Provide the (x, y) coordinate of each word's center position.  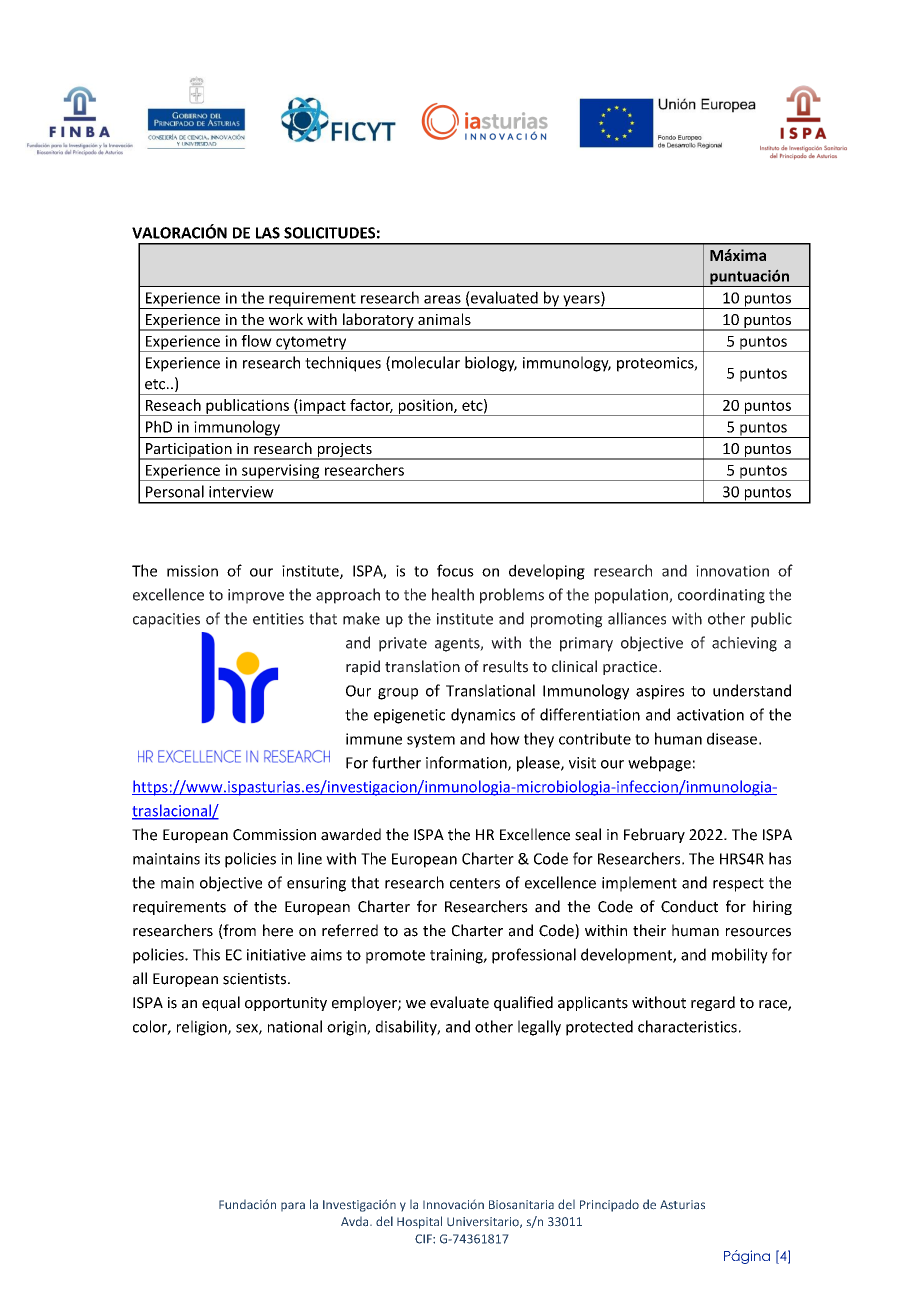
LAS (268, 233)
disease (732, 738)
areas (442, 299)
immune (374, 739)
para (293, 1206)
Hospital (419, 1222)
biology (491, 364)
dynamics (483, 716)
